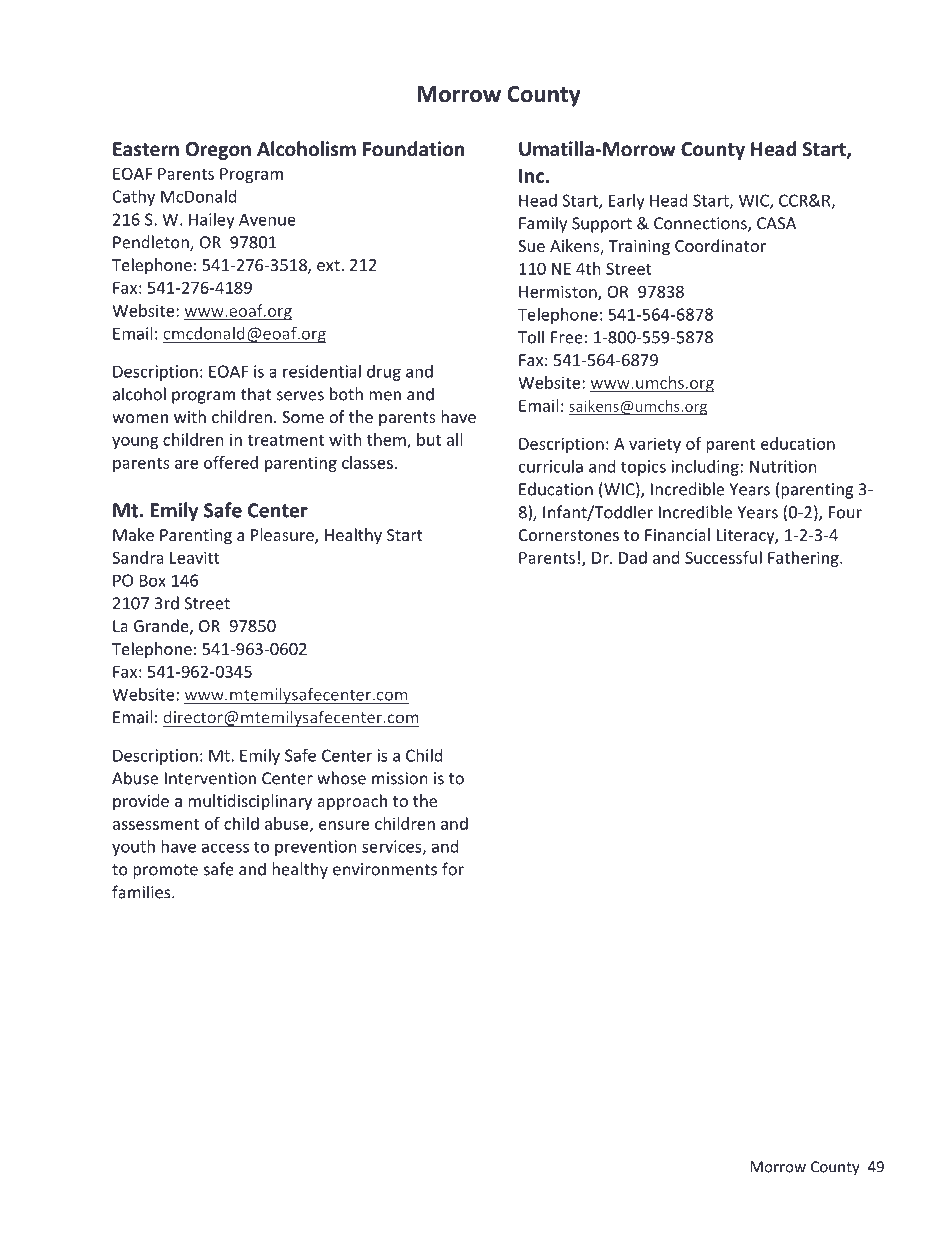 Image resolution: width=952 pixels, height=1233 pixels. What do you see at coordinates (804, 559) in the page?
I see `Fathering` at bounding box center [804, 559].
